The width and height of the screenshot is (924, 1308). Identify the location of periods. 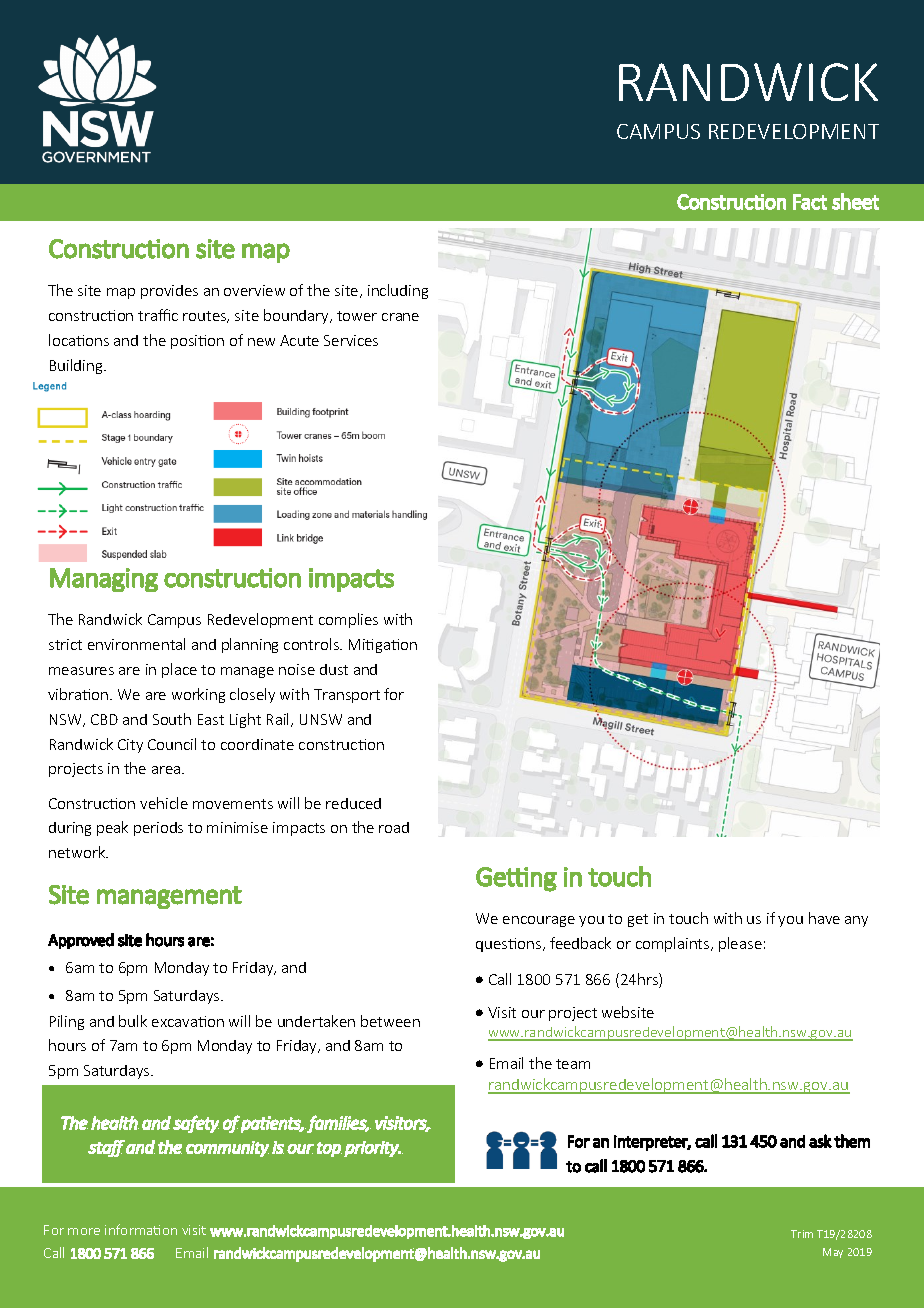
(158, 829).
